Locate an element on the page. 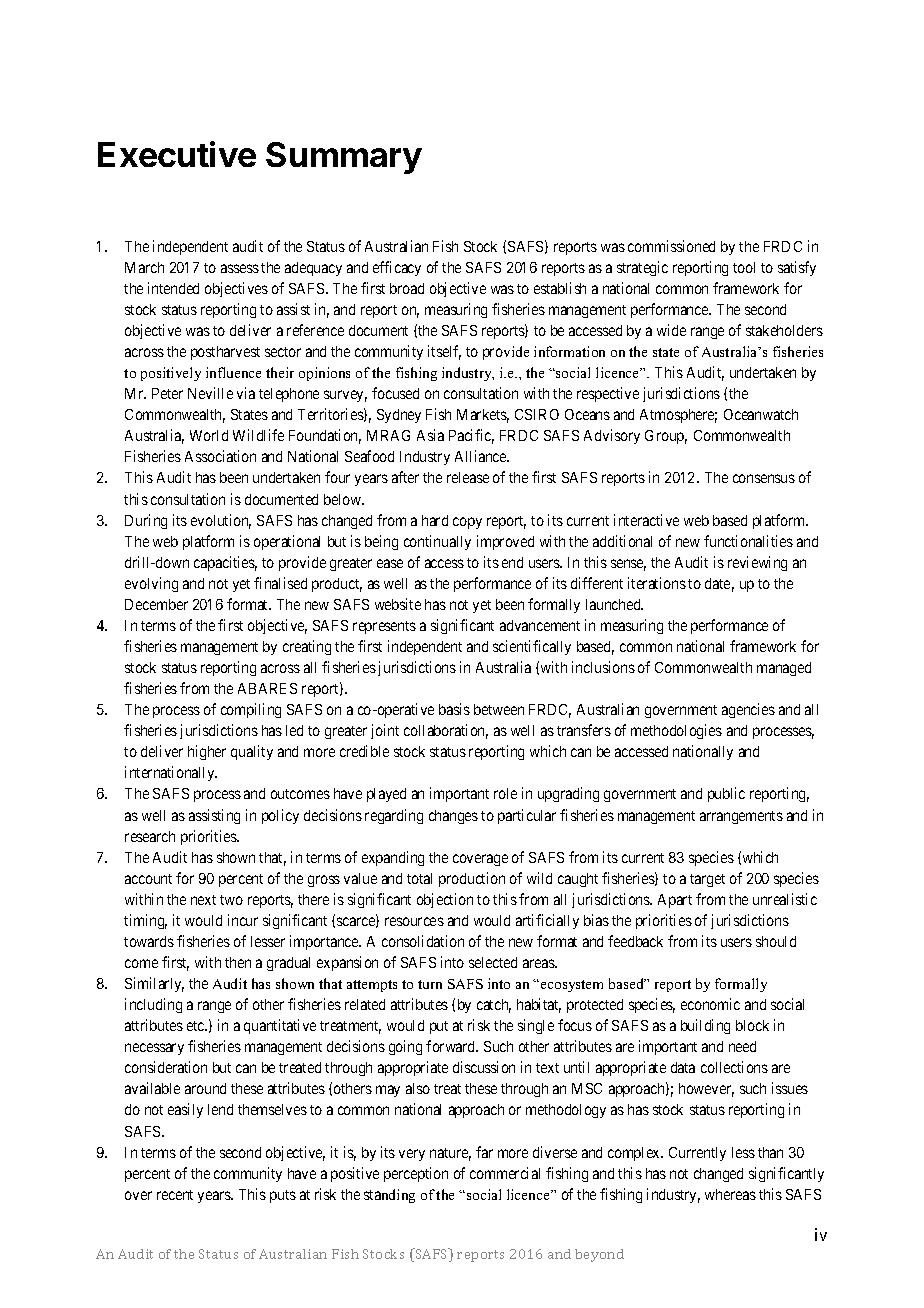 Image resolution: width=924 pixels, height=1308 pixels. commissioned is located at coordinates (671, 246).
